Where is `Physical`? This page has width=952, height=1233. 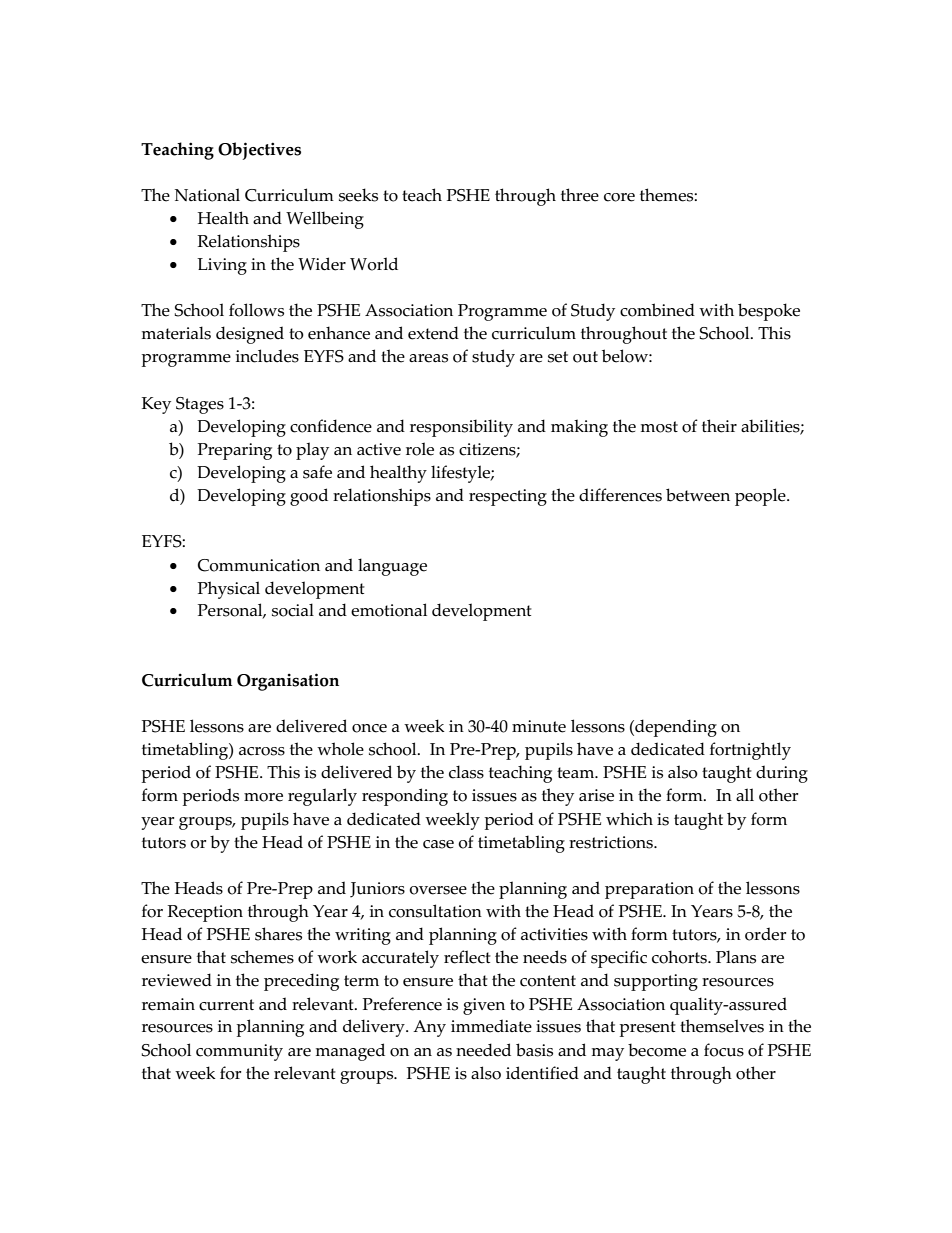
Physical is located at coordinates (229, 590).
